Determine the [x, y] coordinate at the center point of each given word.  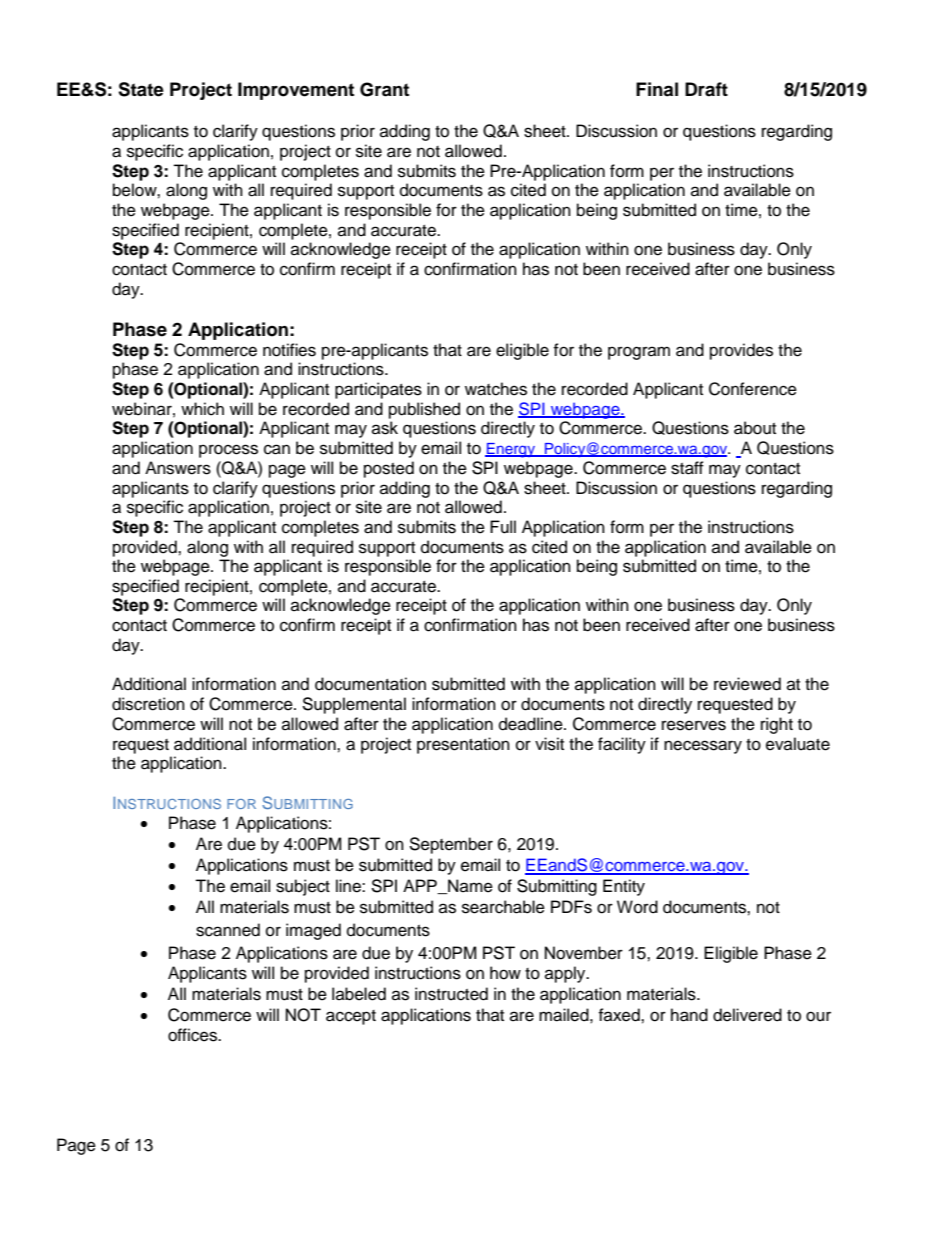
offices [193, 1035]
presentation [463, 745]
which [202, 409]
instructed [451, 994]
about [755, 428]
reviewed [747, 684]
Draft [706, 89]
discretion [148, 704]
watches [496, 389]
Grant [384, 89]
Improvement [296, 91]
